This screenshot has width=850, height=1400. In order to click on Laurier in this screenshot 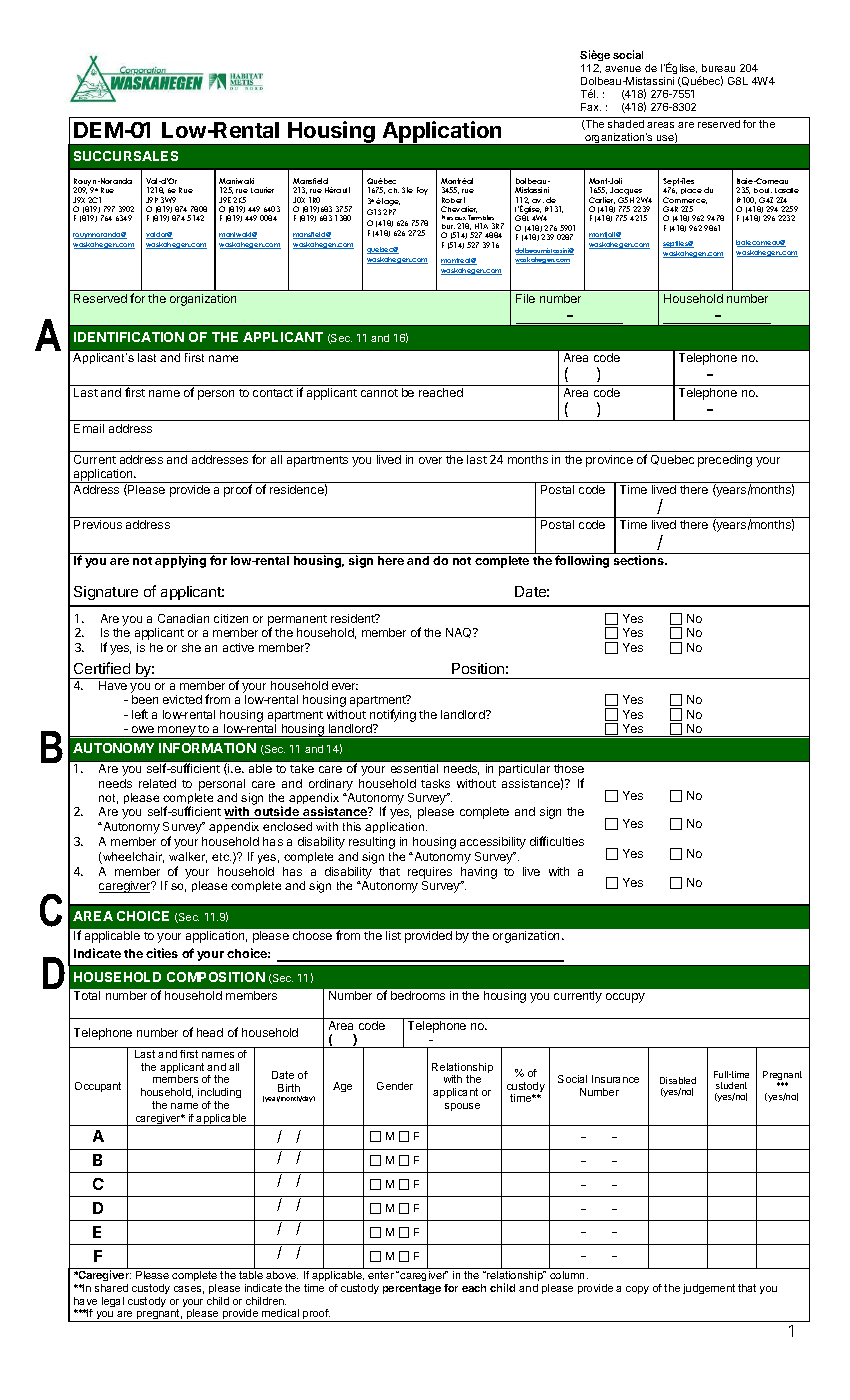, I will do `click(262, 190)`.
